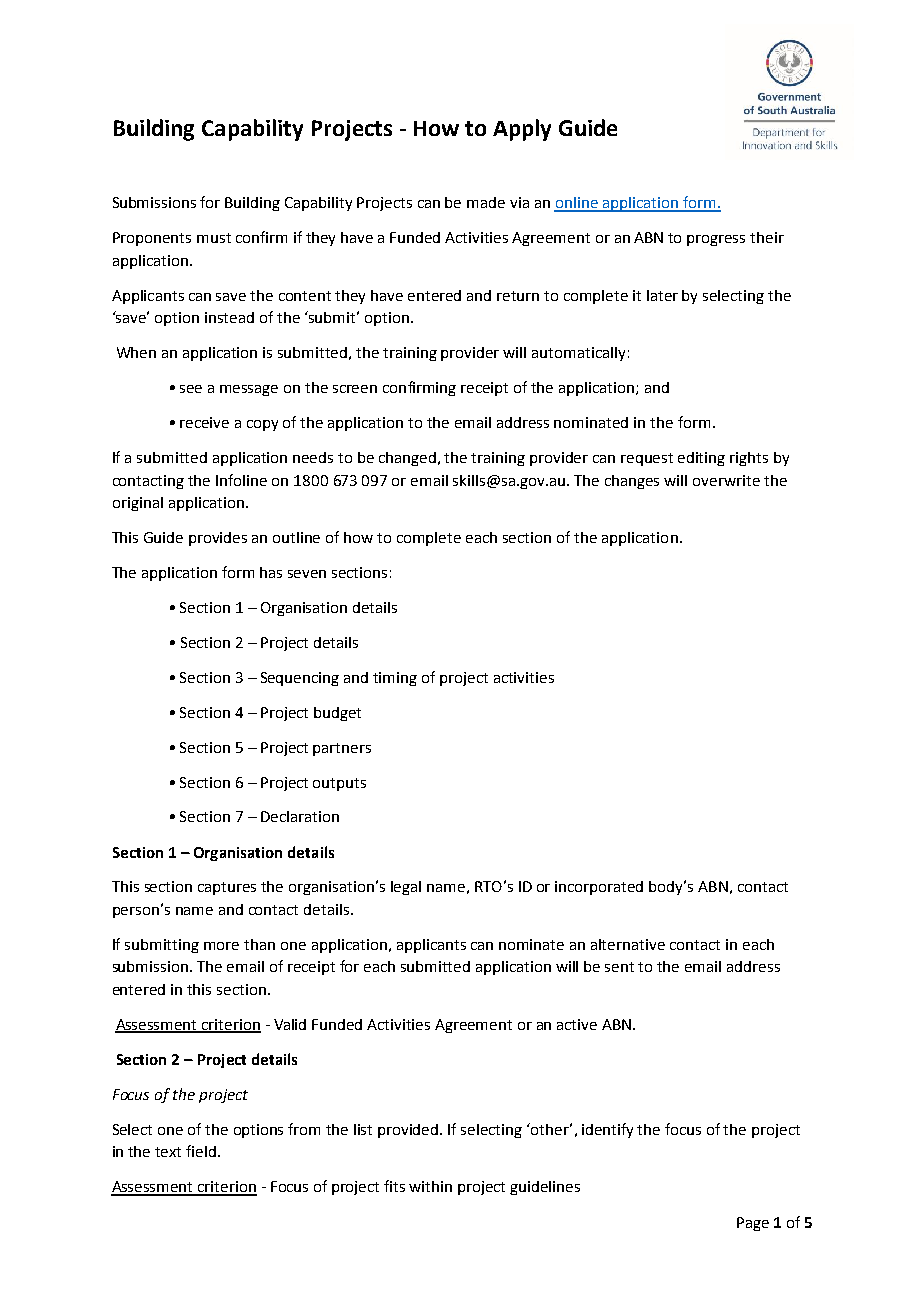  I want to click on Sequencing, so click(300, 679).
